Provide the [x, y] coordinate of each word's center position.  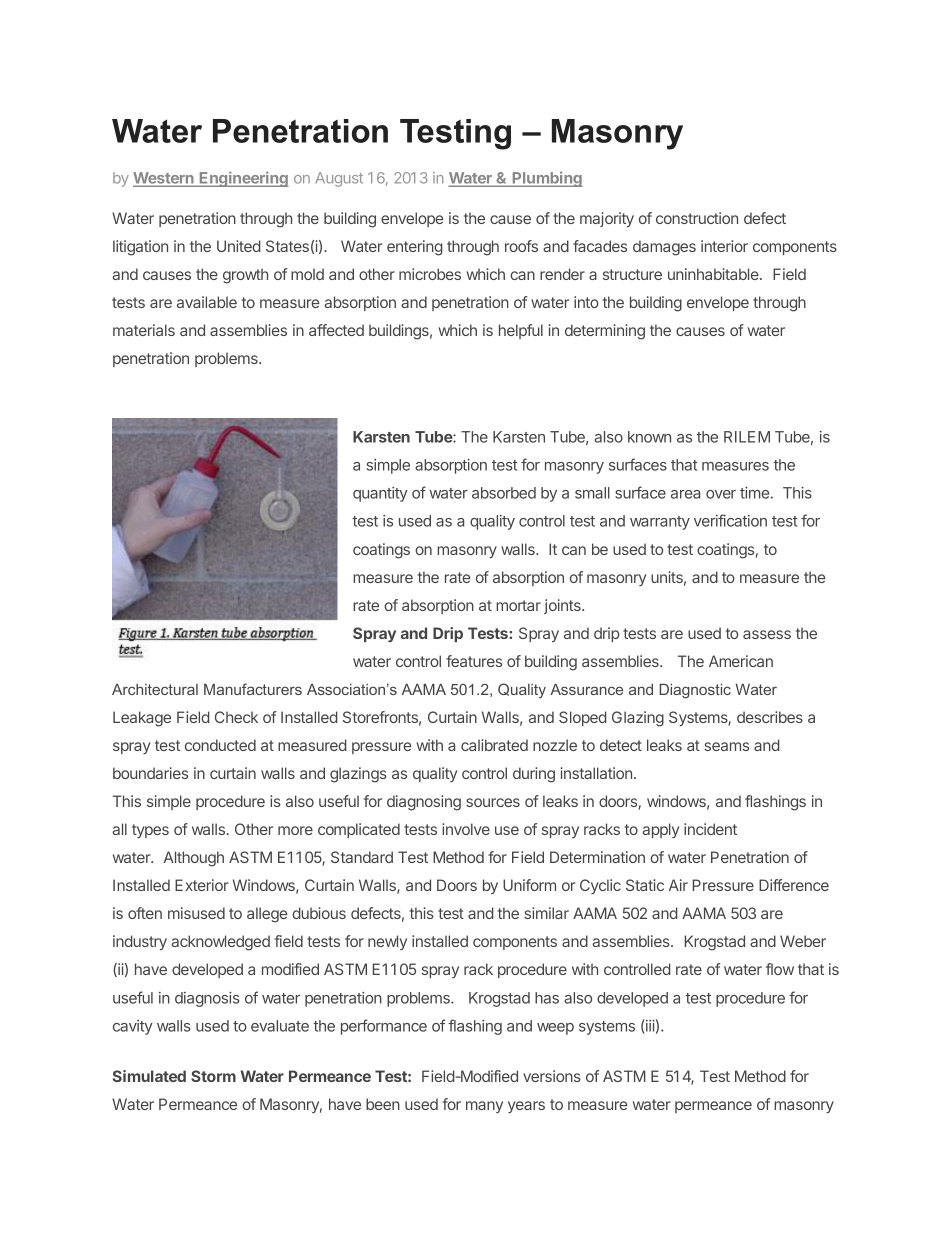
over [721, 494]
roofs [521, 246]
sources [493, 802]
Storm [213, 1076]
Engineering [243, 179]
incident [710, 829]
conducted [220, 745]
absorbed [504, 493]
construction [697, 218]
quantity [380, 494]
